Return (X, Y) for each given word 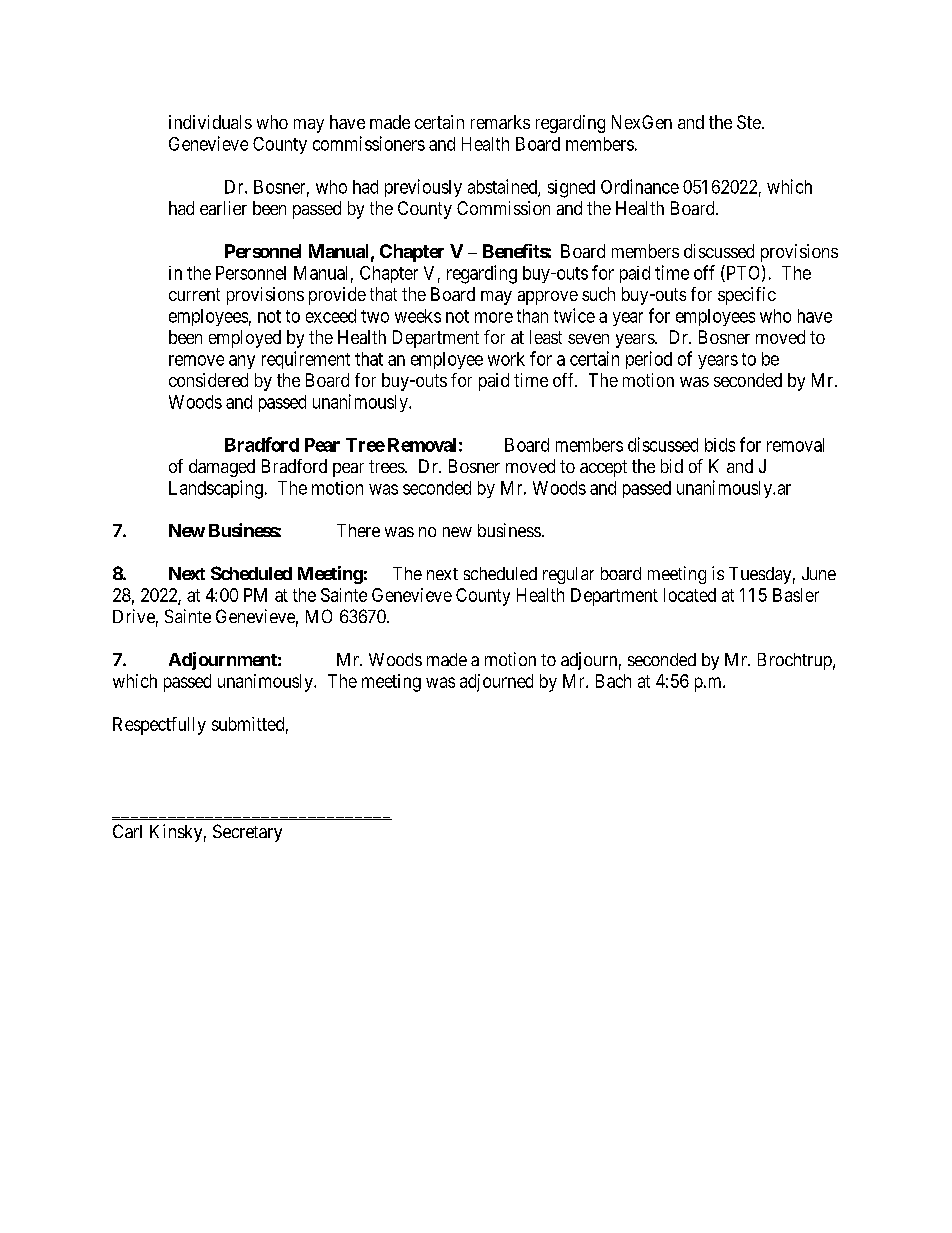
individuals (210, 122)
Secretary (247, 833)
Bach (613, 681)
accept (603, 468)
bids (720, 445)
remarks (500, 122)
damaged (222, 468)
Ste (749, 122)
